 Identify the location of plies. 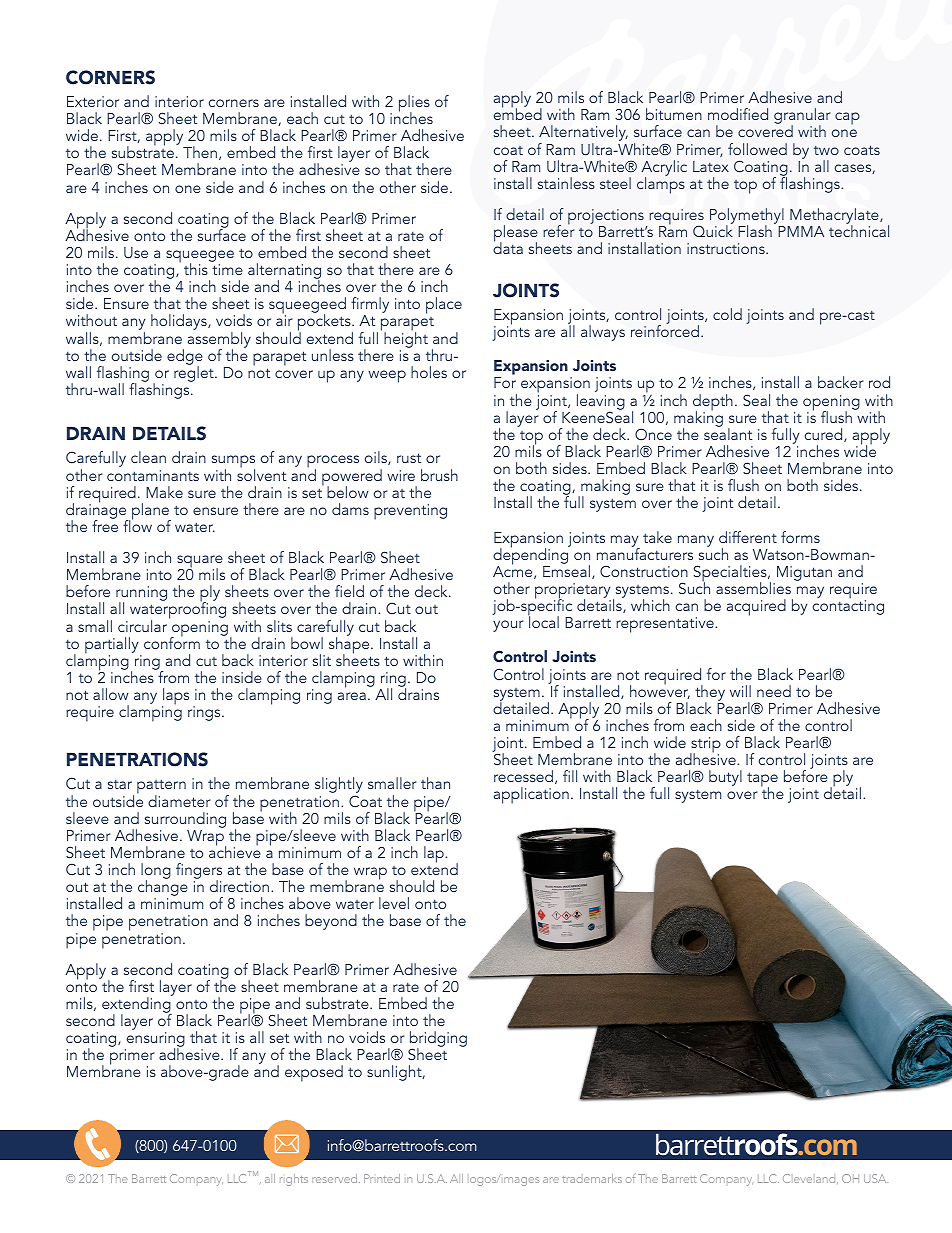
(414, 104).
